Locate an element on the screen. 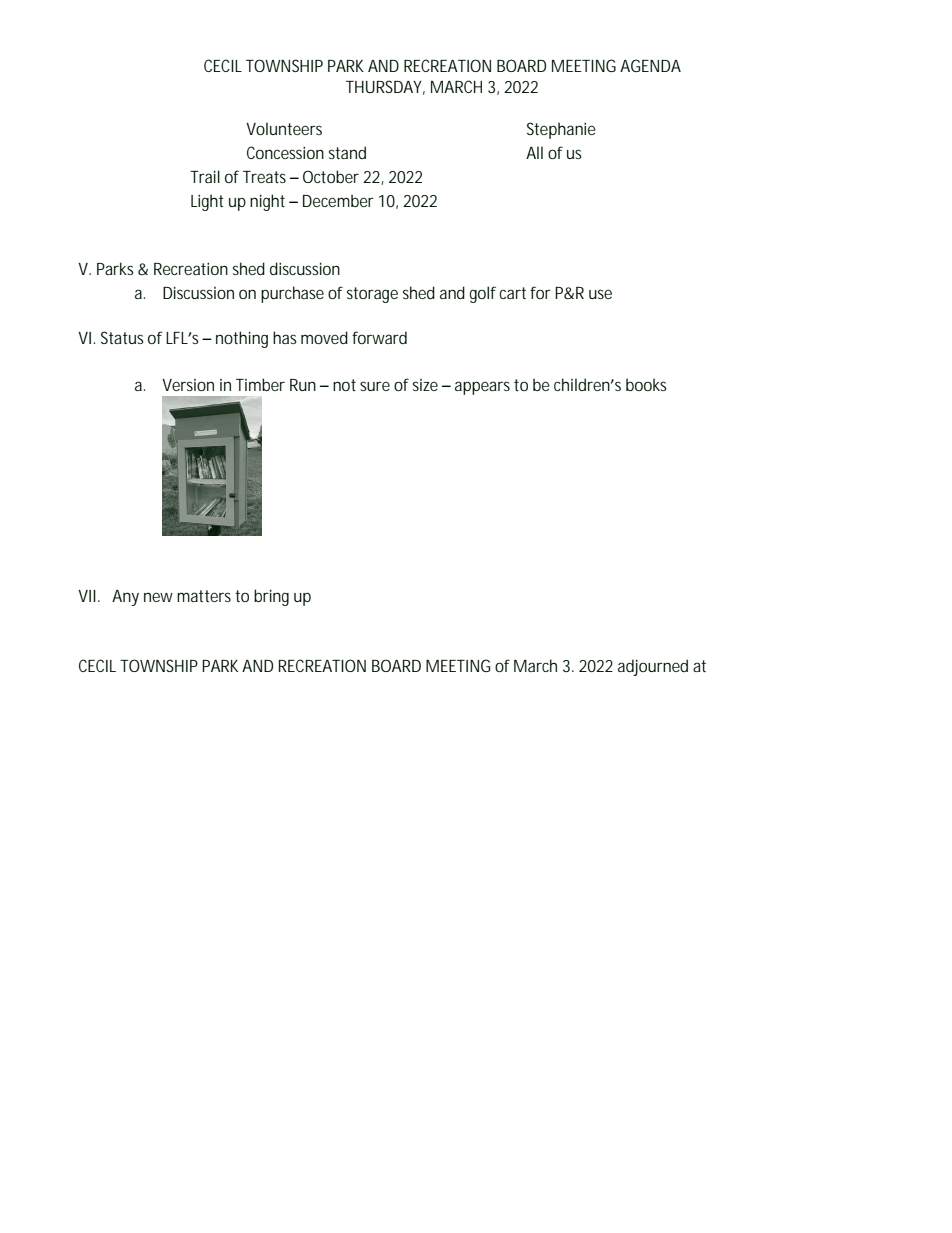 This screenshot has width=952, height=1233. Light is located at coordinates (207, 202).
